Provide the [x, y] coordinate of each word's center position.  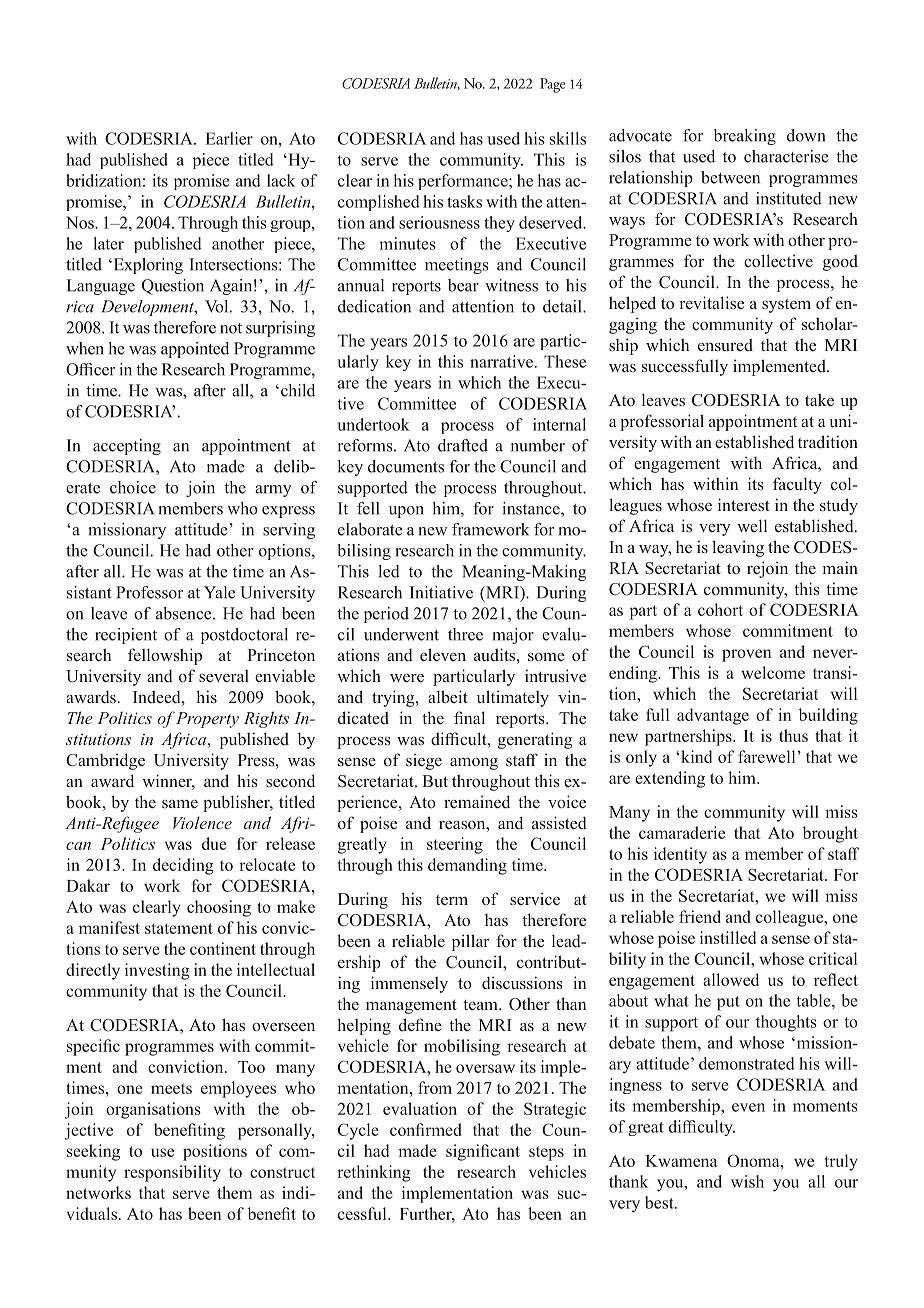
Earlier [229, 138]
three [465, 634]
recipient [126, 636]
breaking [745, 137]
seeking [93, 1152]
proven [746, 655]
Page [552, 85]
